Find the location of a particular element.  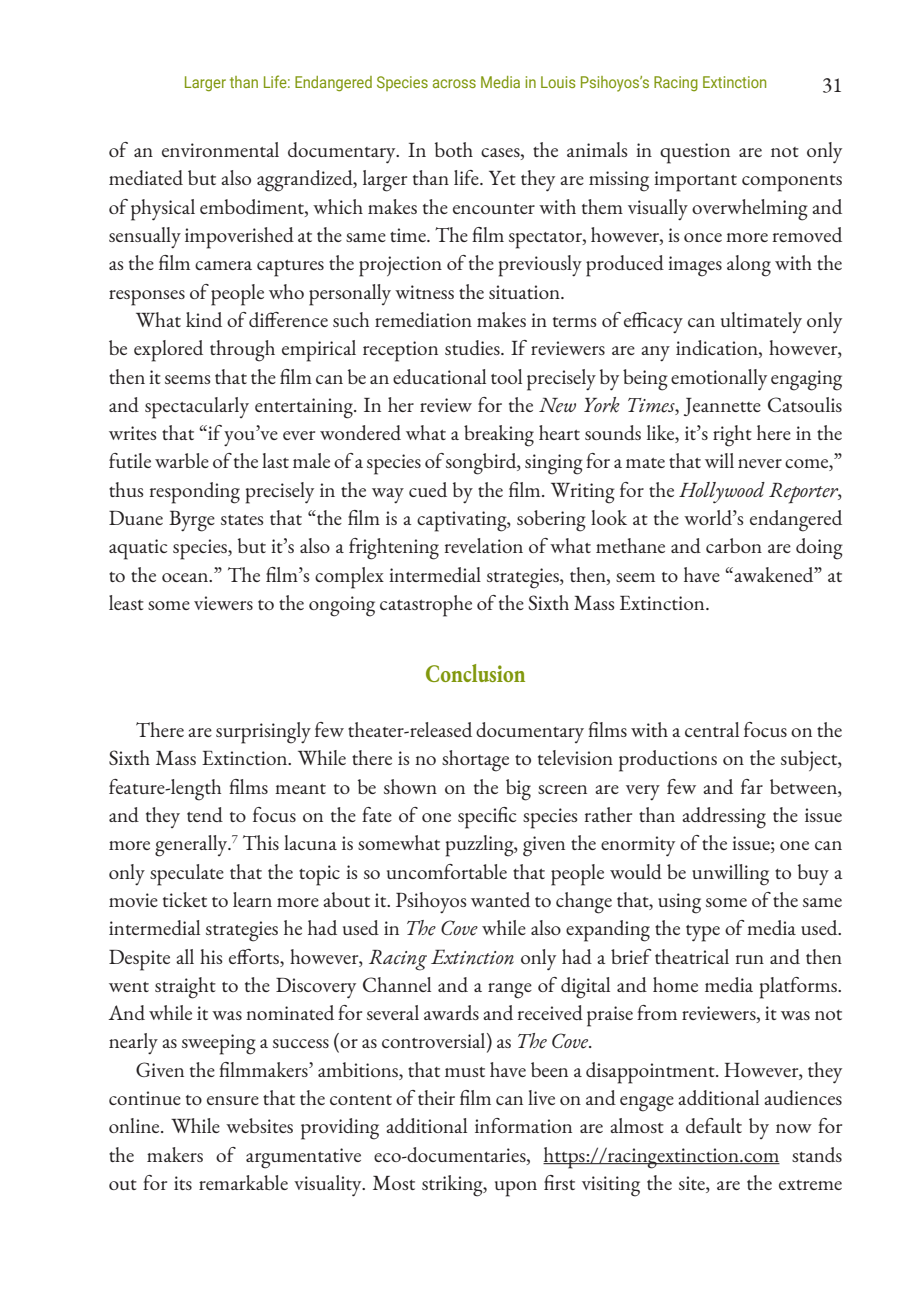

question is located at coordinates (695, 153).
